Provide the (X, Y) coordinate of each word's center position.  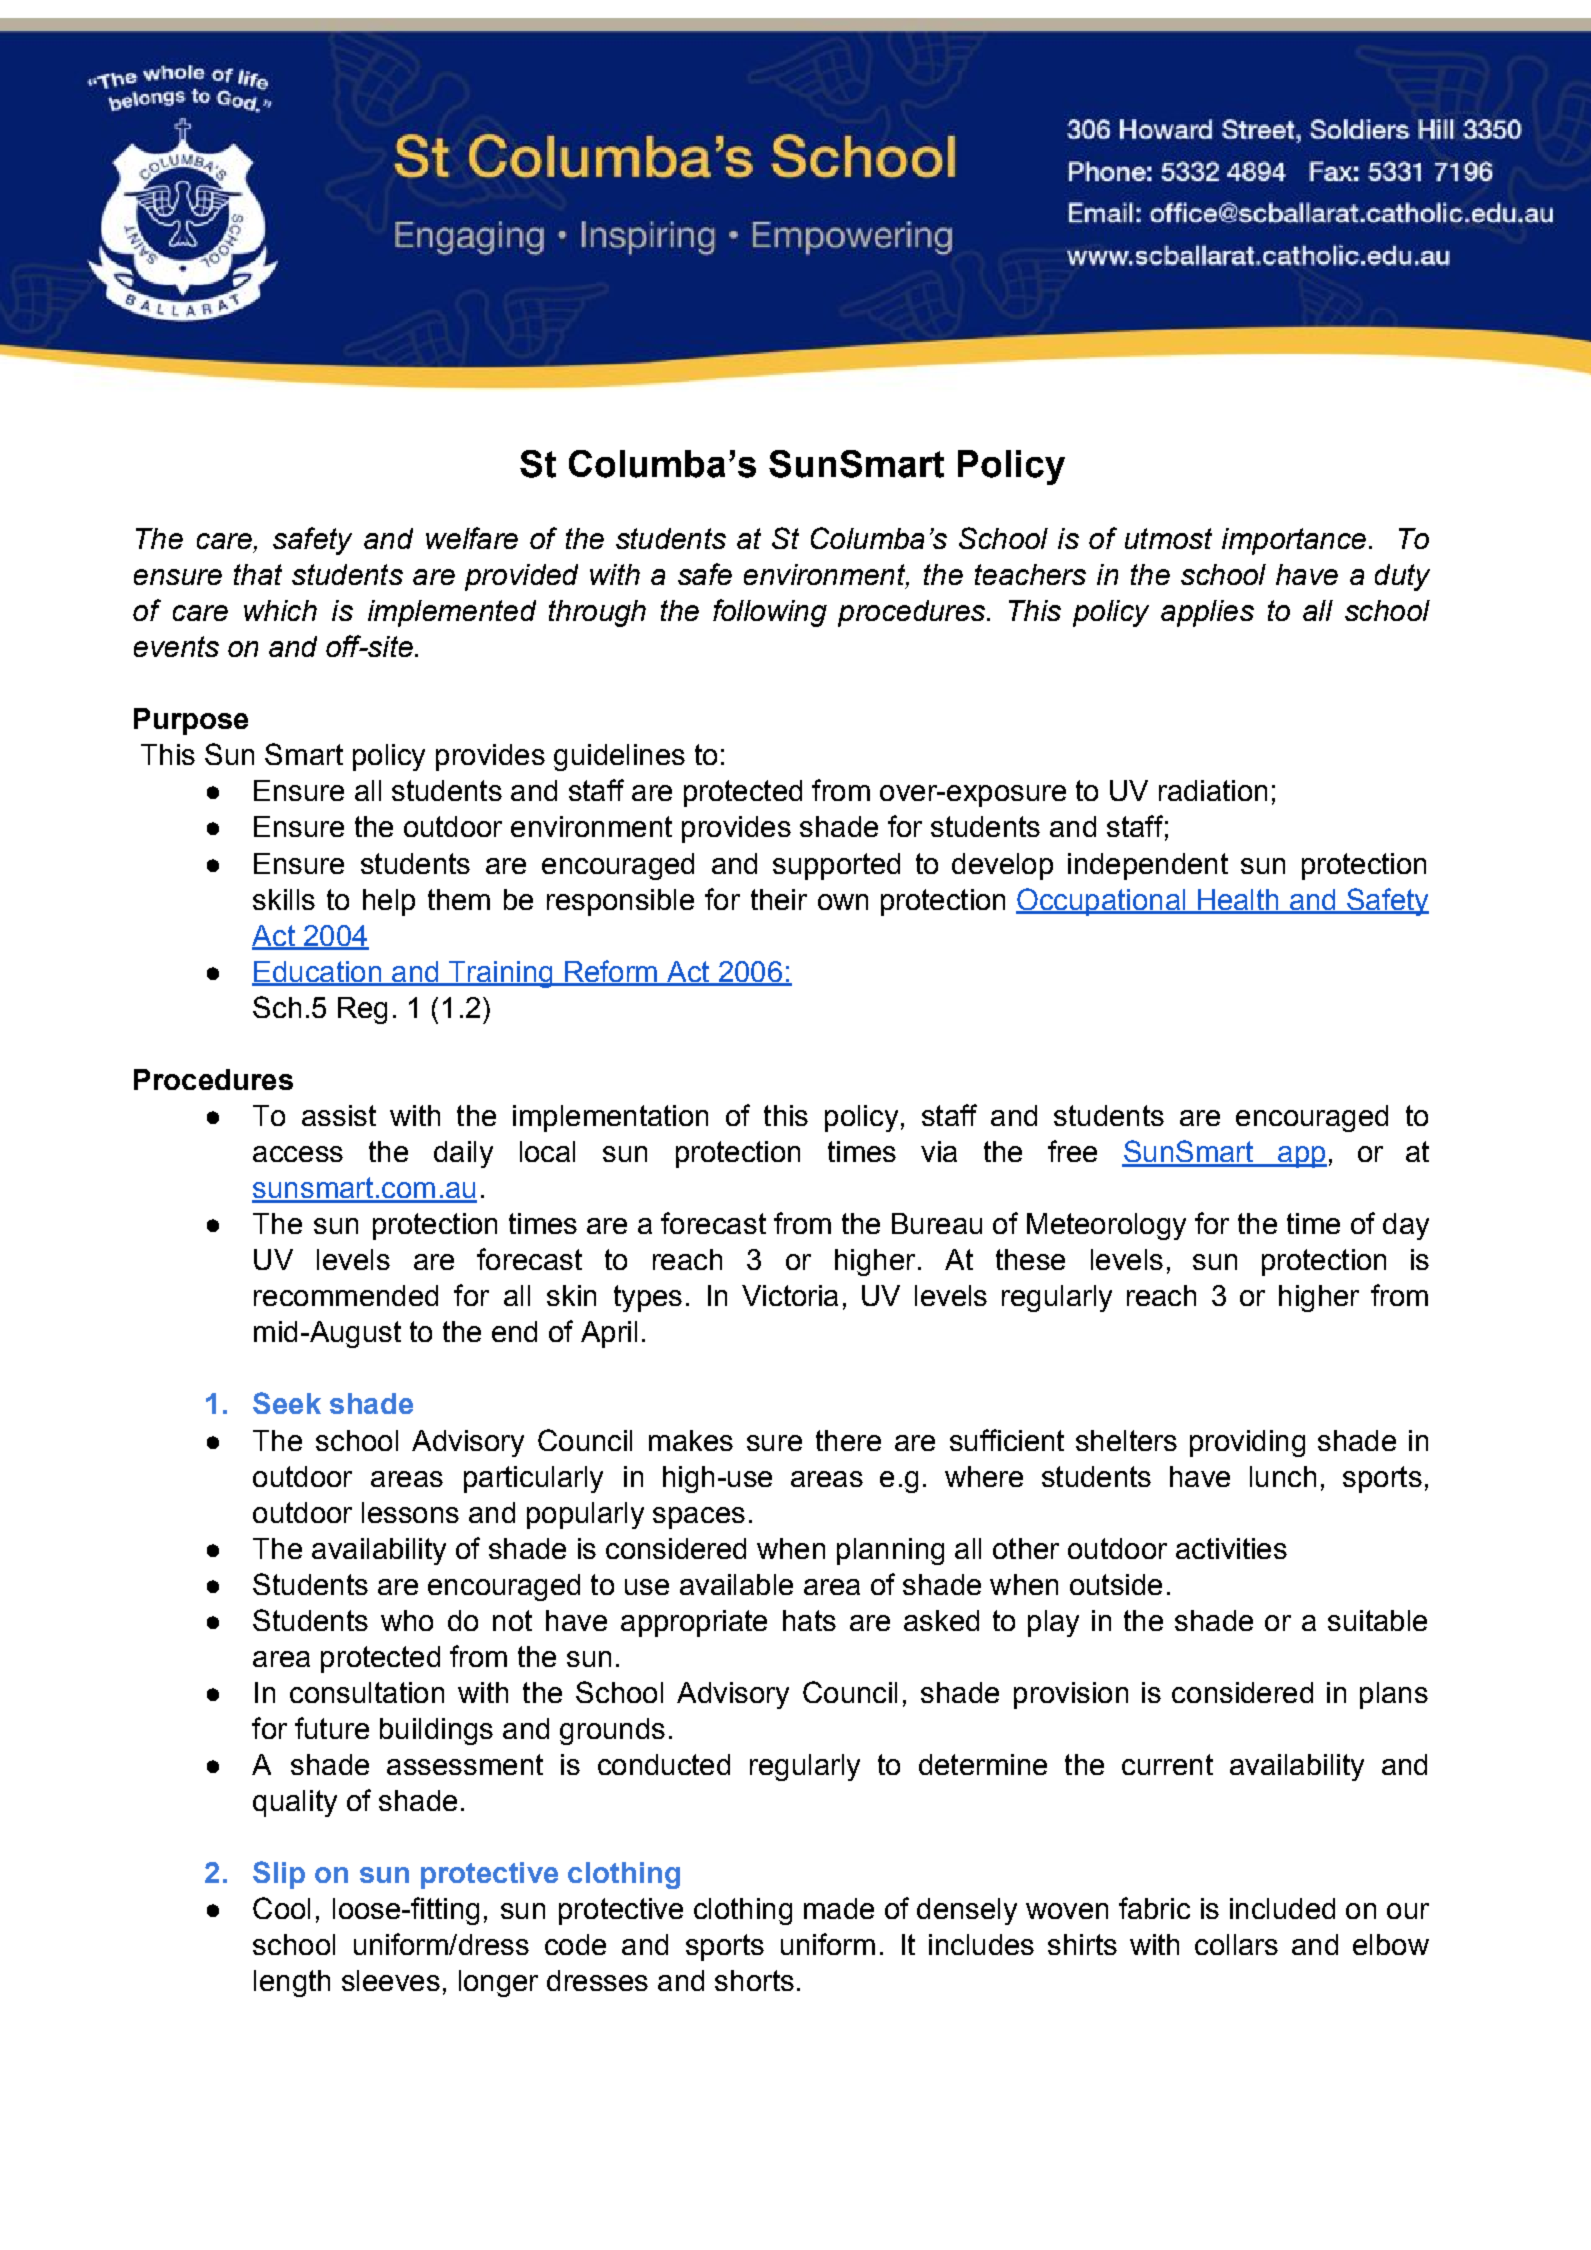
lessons (410, 1512)
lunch (1283, 1476)
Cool (281, 1908)
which (280, 610)
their (779, 899)
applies (1207, 613)
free (1072, 1151)
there (848, 1440)
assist (339, 1115)
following (770, 613)
